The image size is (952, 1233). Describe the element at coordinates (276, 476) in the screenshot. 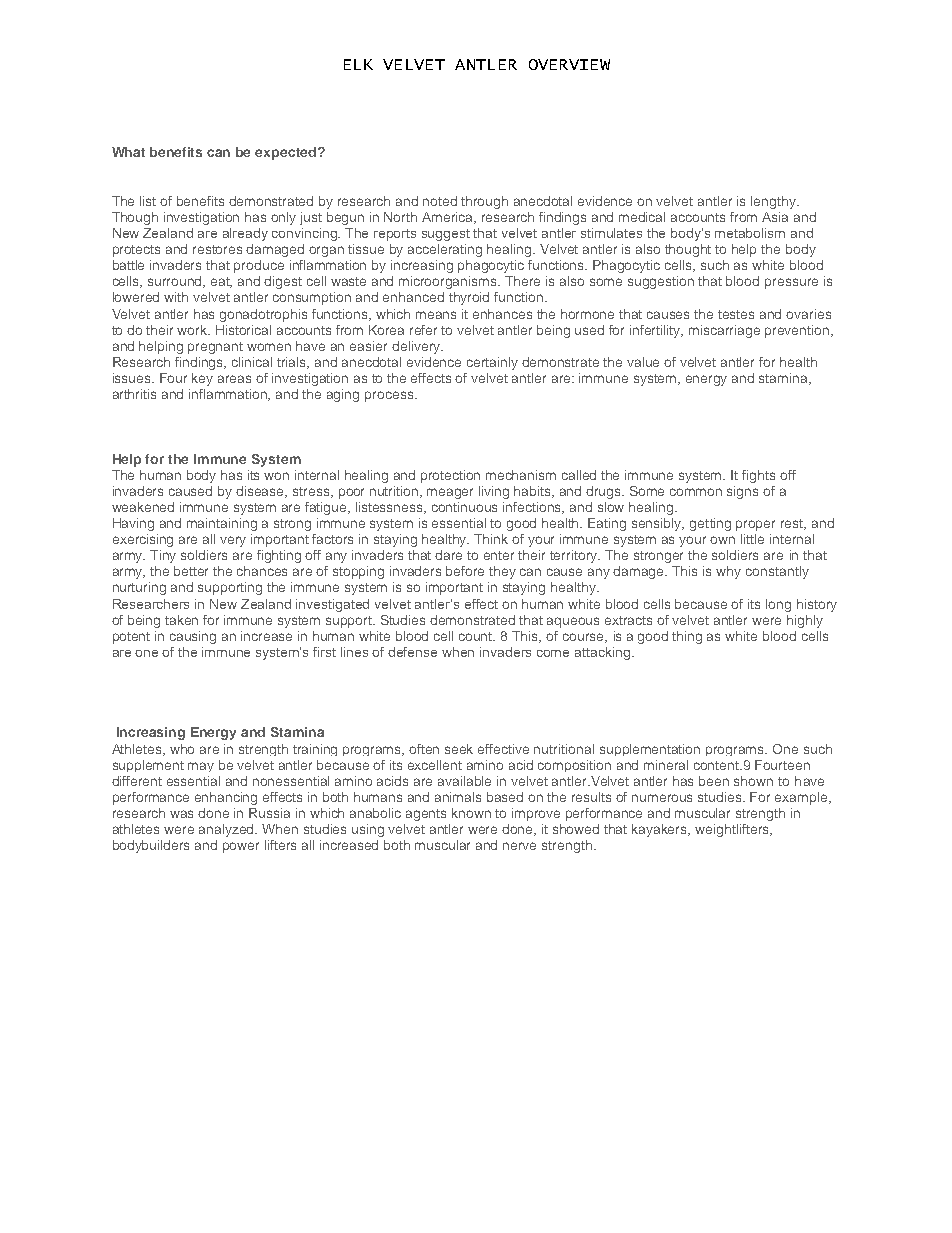

I see `won` at that location.
